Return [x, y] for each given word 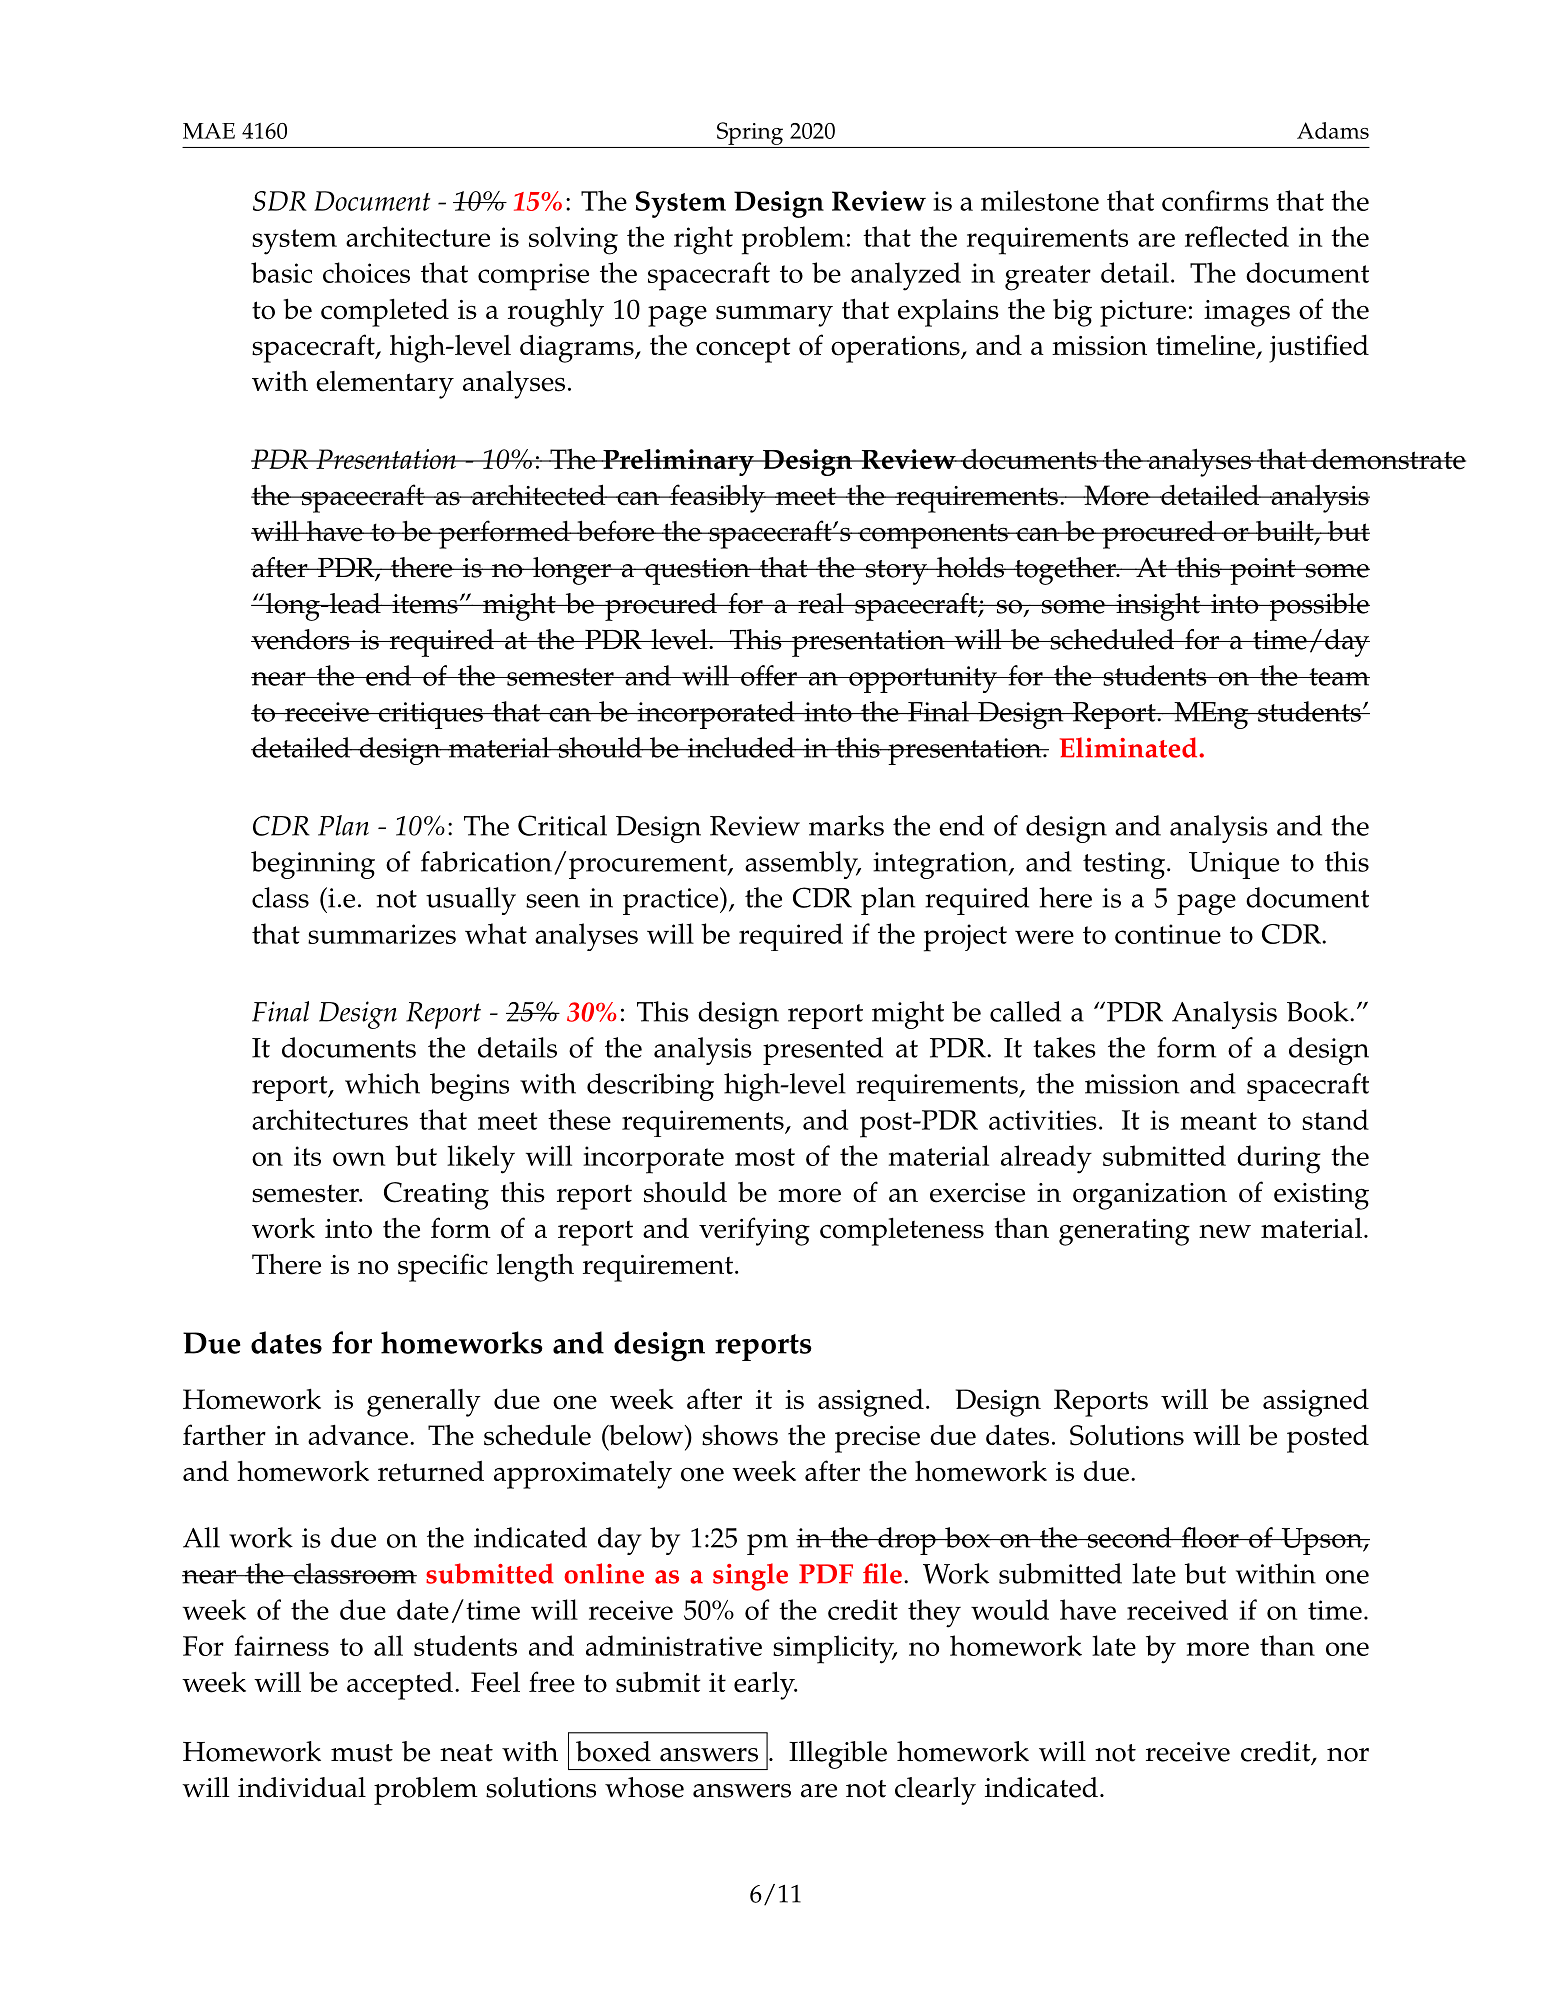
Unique [1234, 865]
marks [846, 825]
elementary [385, 385]
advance [358, 1435]
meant [1219, 1121]
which [382, 1083]
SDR [280, 201]
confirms [1215, 200]
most [765, 1157]
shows [740, 1435]
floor [1210, 1537]
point [1263, 571]
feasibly [717, 498]
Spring [750, 133]
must [362, 1753]
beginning [313, 865]
